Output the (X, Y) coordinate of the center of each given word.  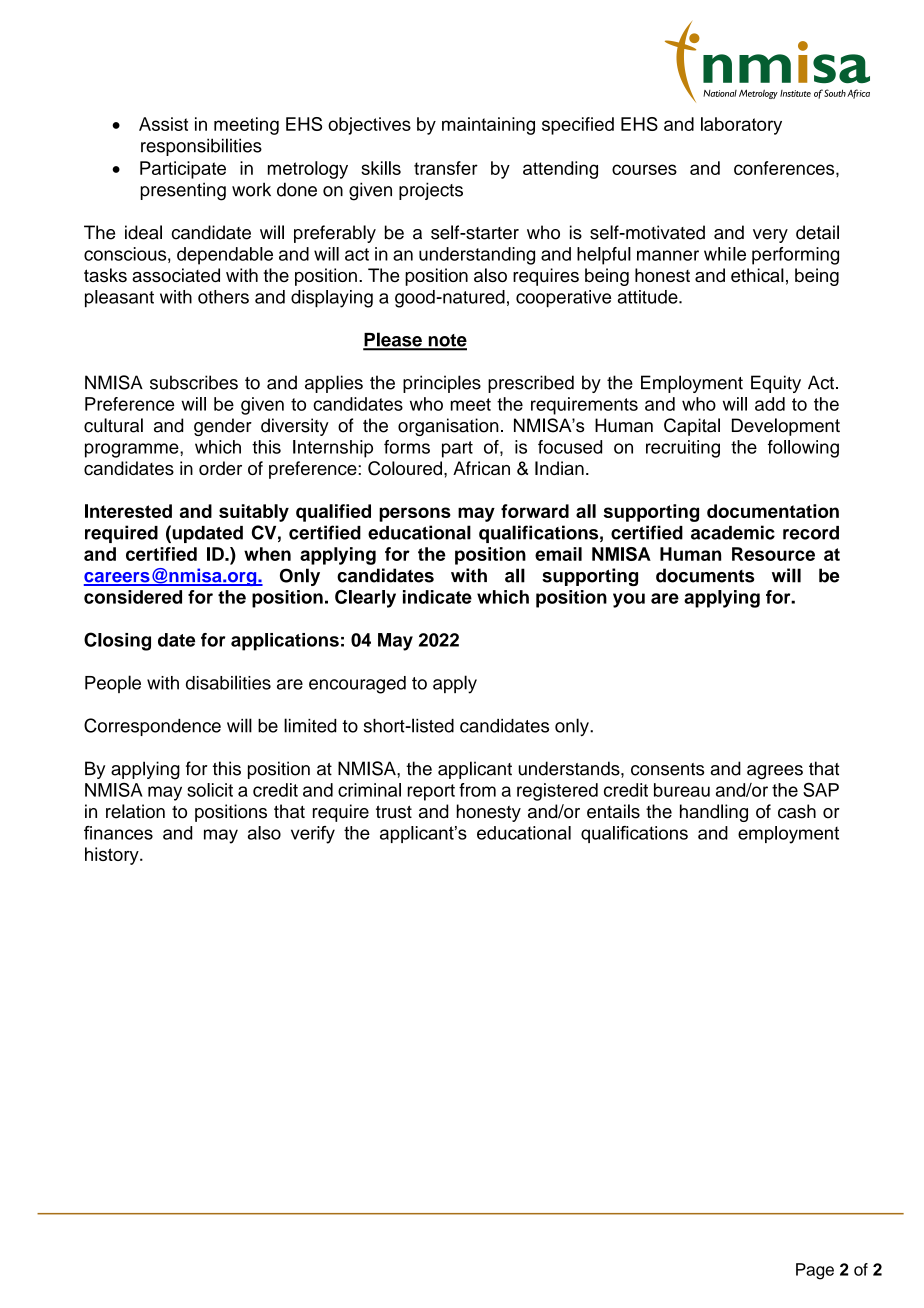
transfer (446, 168)
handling (714, 813)
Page (815, 1271)
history (113, 856)
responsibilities (201, 147)
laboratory (741, 126)
